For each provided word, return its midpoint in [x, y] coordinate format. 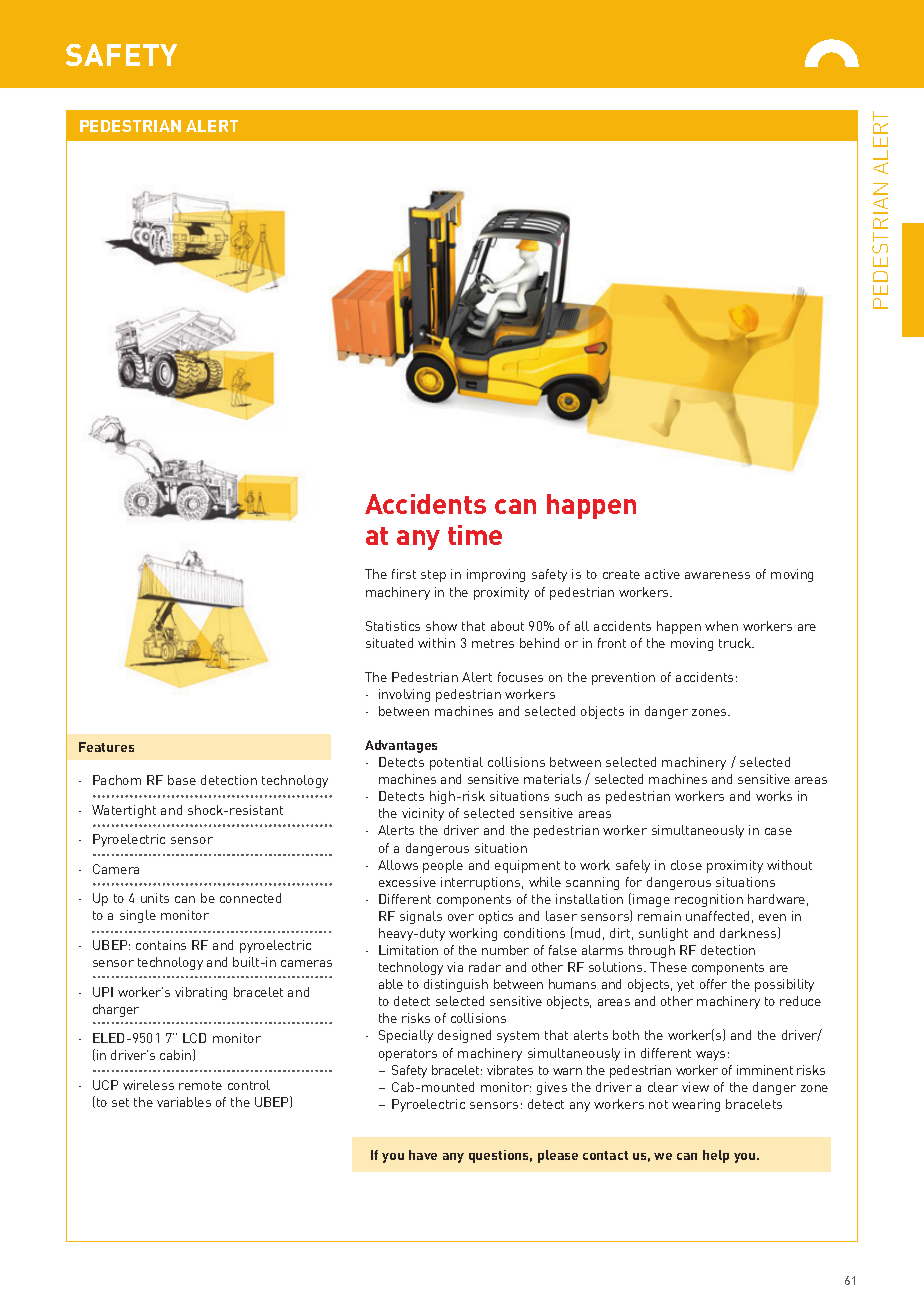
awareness [717, 575]
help [716, 1156]
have [423, 1155]
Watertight [124, 811]
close [686, 865]
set [120, 1102]
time [475, 535]
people [443, 866]
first [404, 574]
